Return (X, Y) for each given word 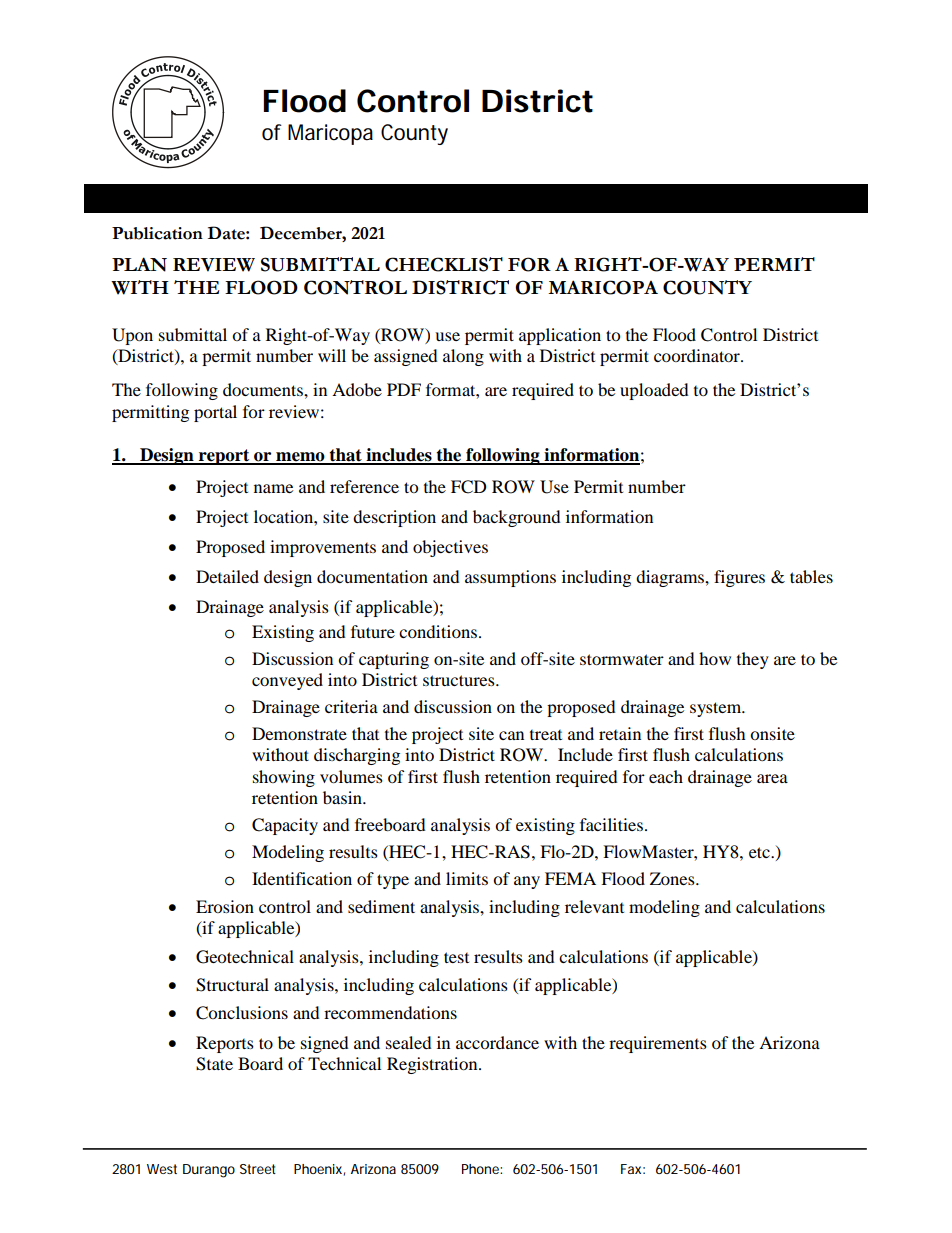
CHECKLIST (444, 264)
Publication (157, 233)
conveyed (287, 681)
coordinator (698, 355)
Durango (209, 1171)
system (717, 709)
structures (460, 680)
